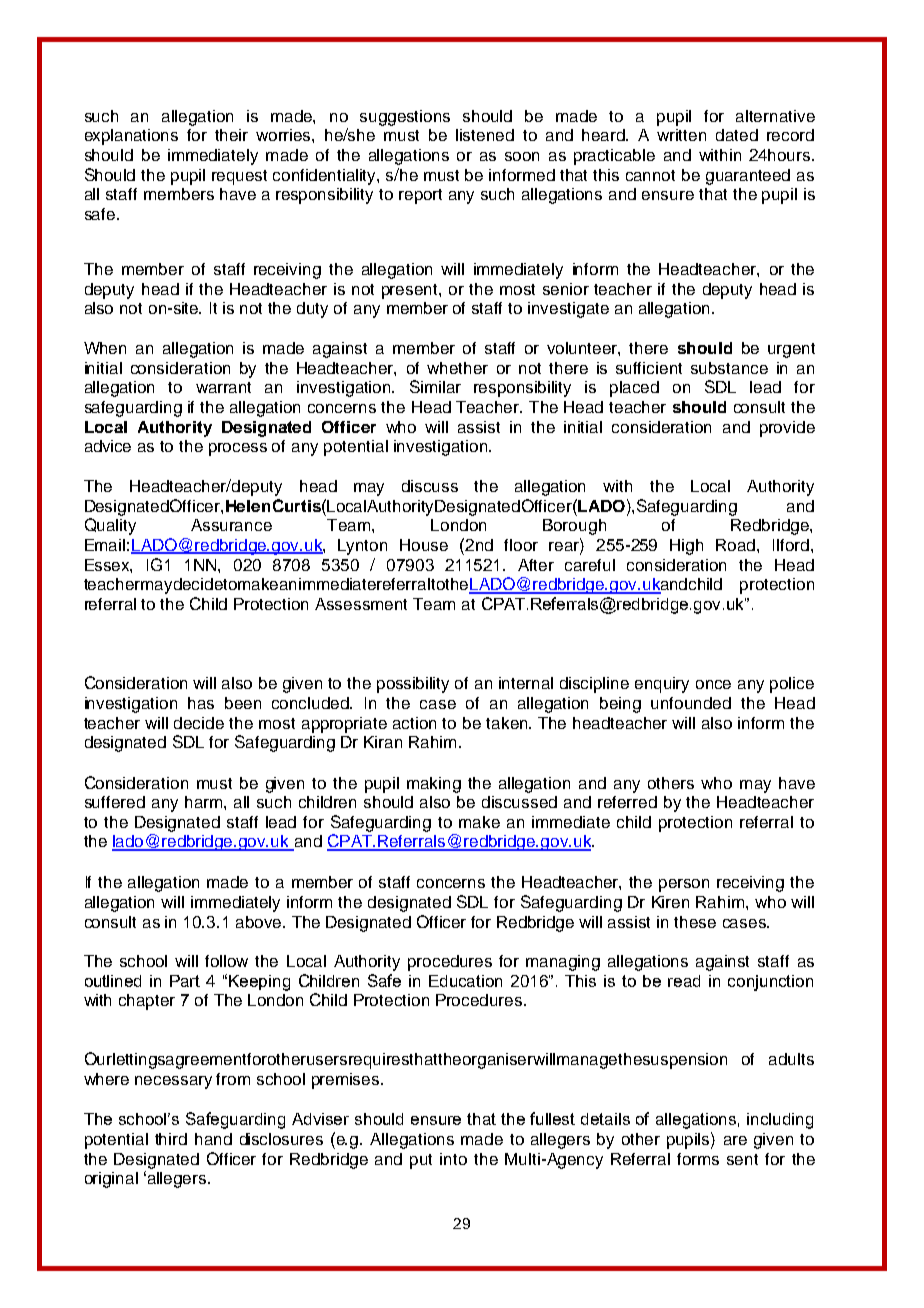 The height and width of the image is (1308, 924). Describe the element at coordinates (686, 547) in the image. I see `High` at that location.
